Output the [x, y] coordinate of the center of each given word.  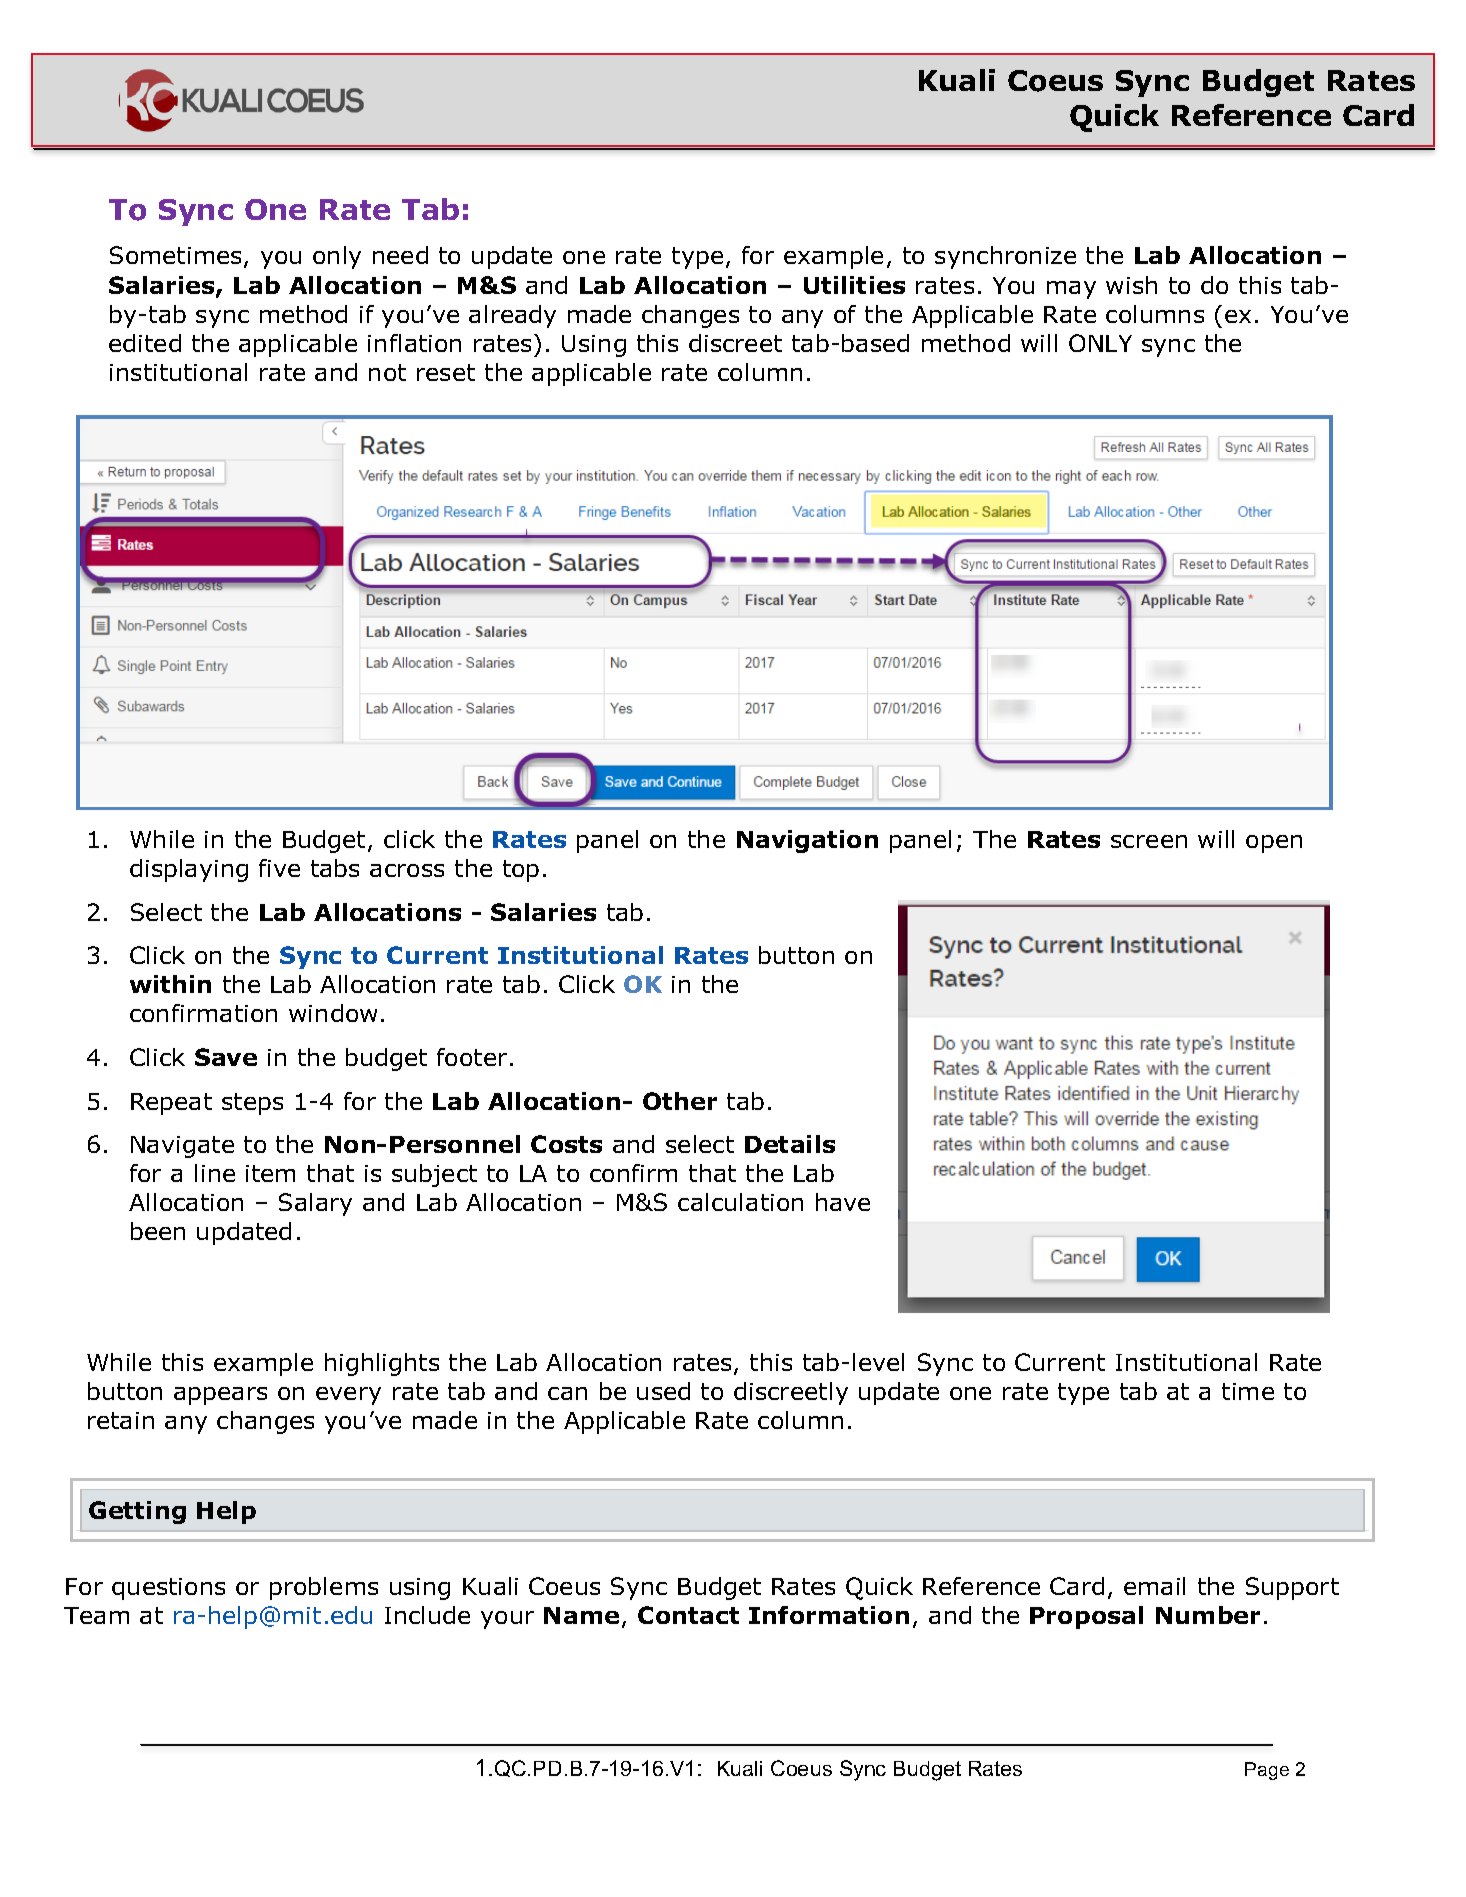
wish [1131, 285]
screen [1149, 841]
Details [790, 1144]
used [663, 1391]
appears [220, 1396]
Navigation [807, 841]
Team [96, 1615]
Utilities [854, 285]
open [1274, 844]
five [279, 868]
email [1154, 1586]
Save [226, 1057]
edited [145, 343]
